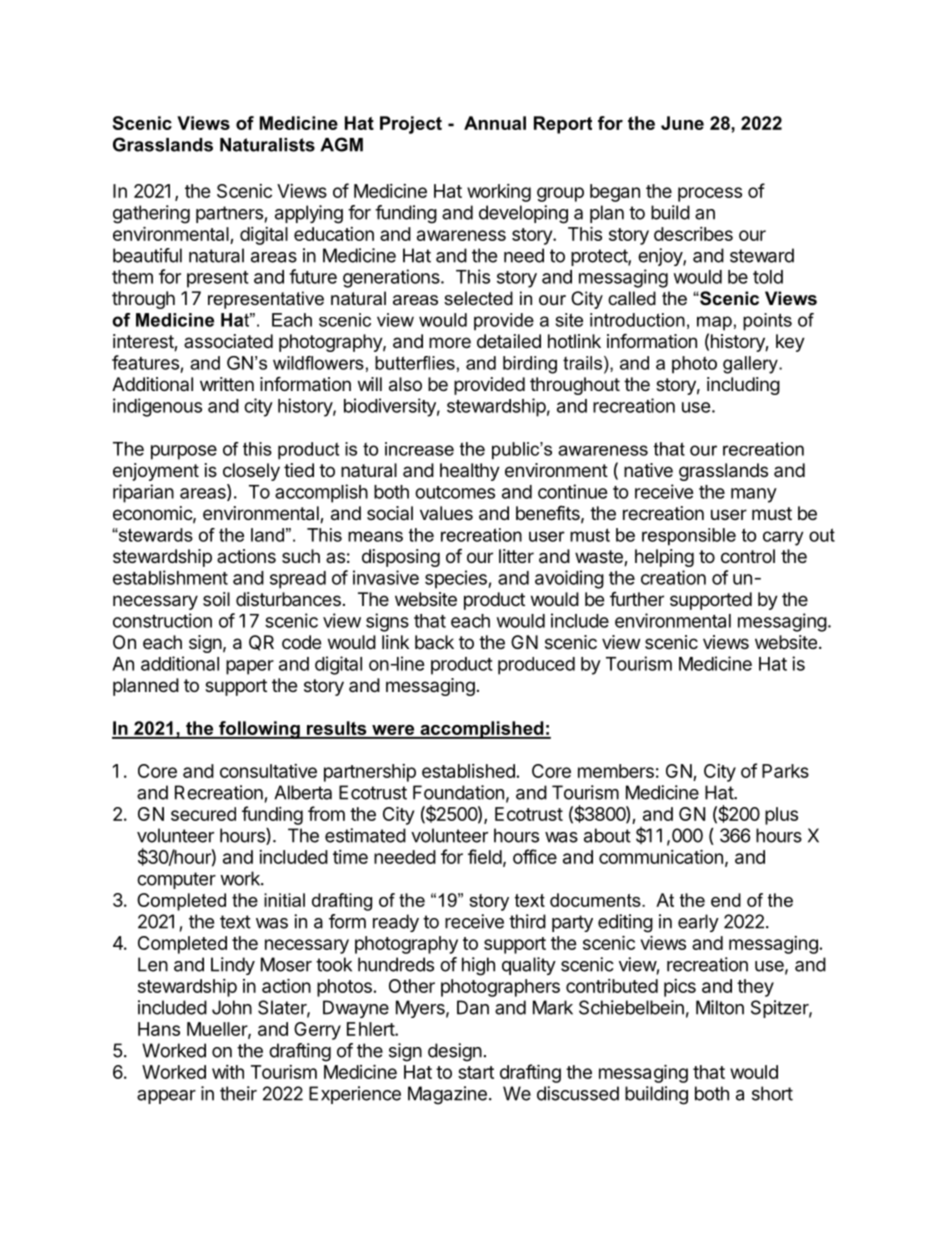 Image resolution: width=952 pixels, height=1233 pixels. What do you see at coordinates (151, 214) in the screenshot?
I see `gathering` at bounding box center [151, 214].
